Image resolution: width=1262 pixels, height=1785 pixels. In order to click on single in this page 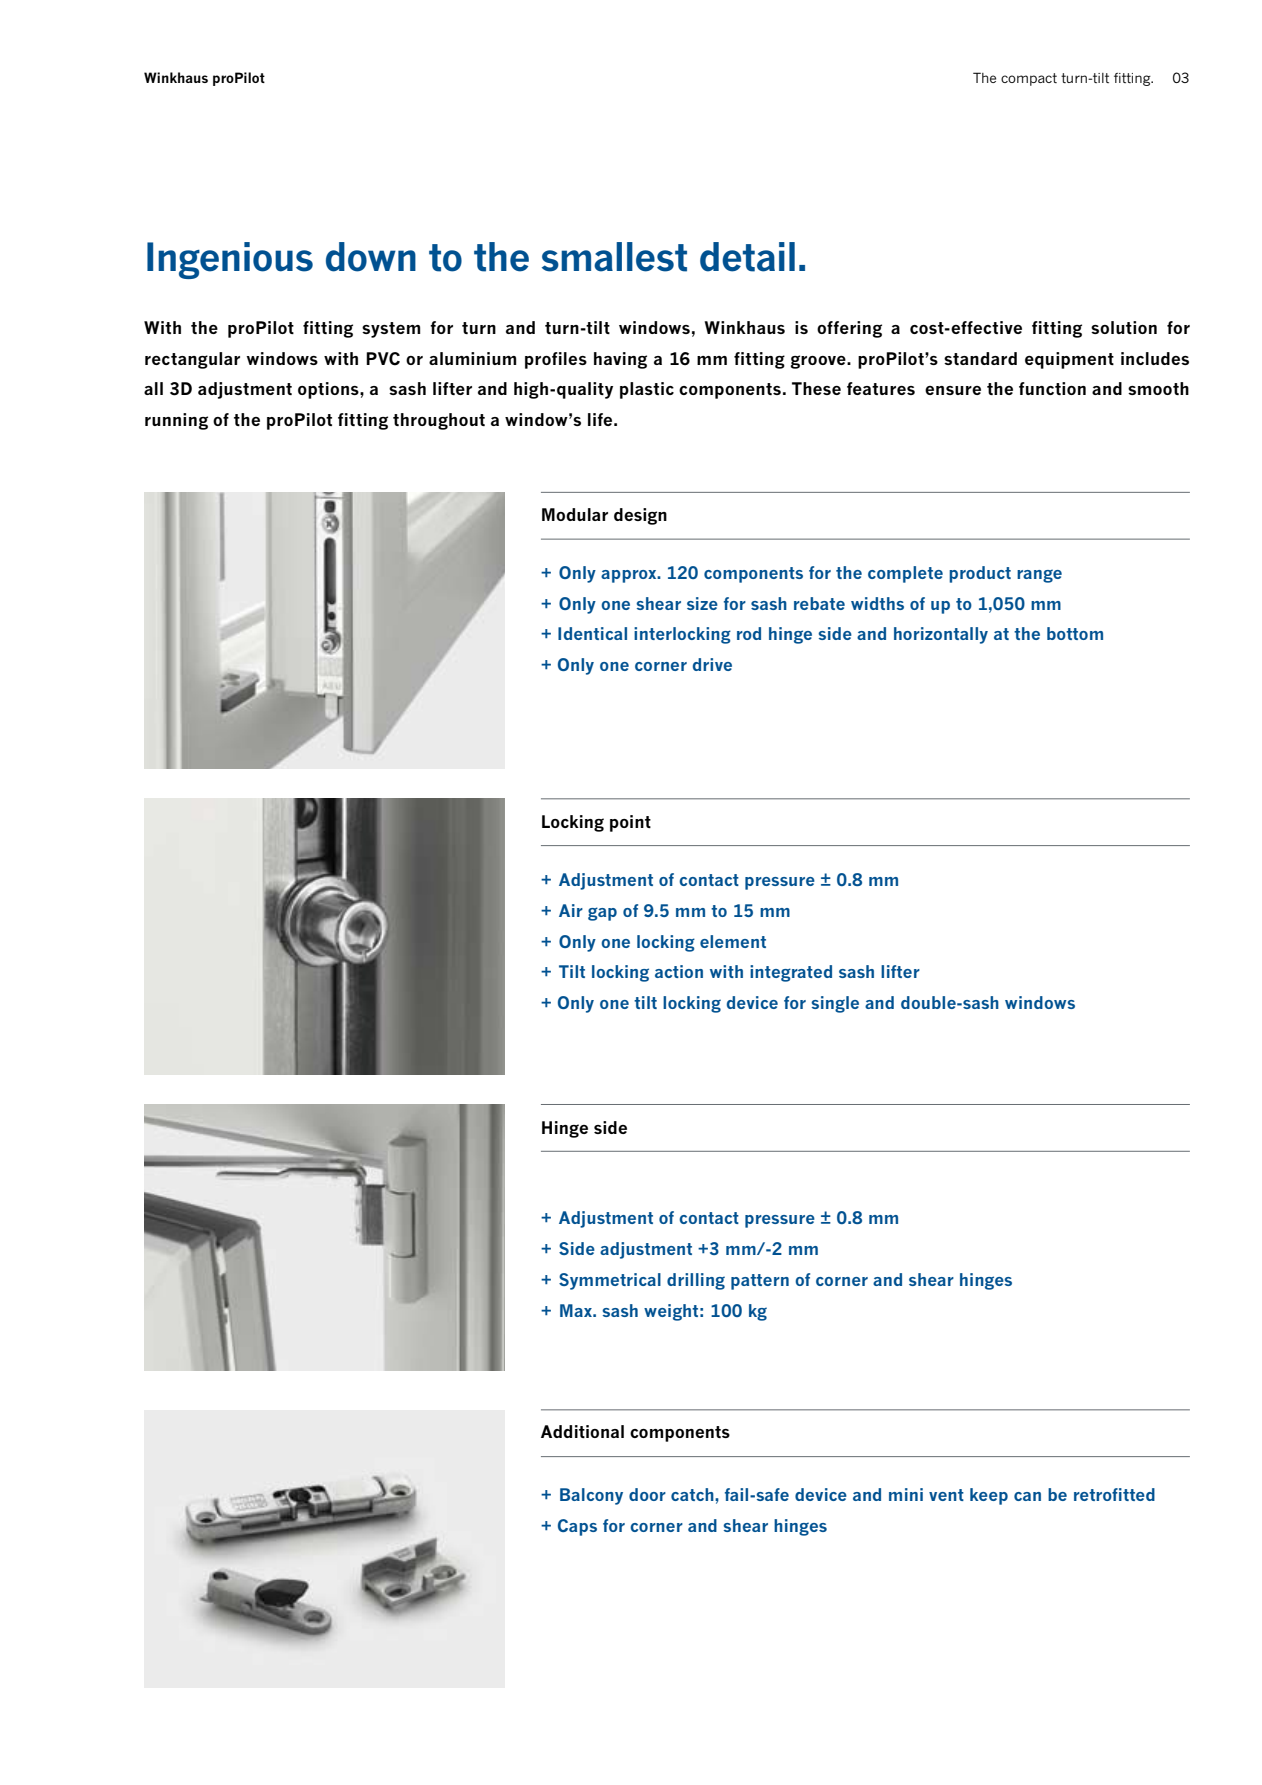, I will do `click(835, 1004)`.
